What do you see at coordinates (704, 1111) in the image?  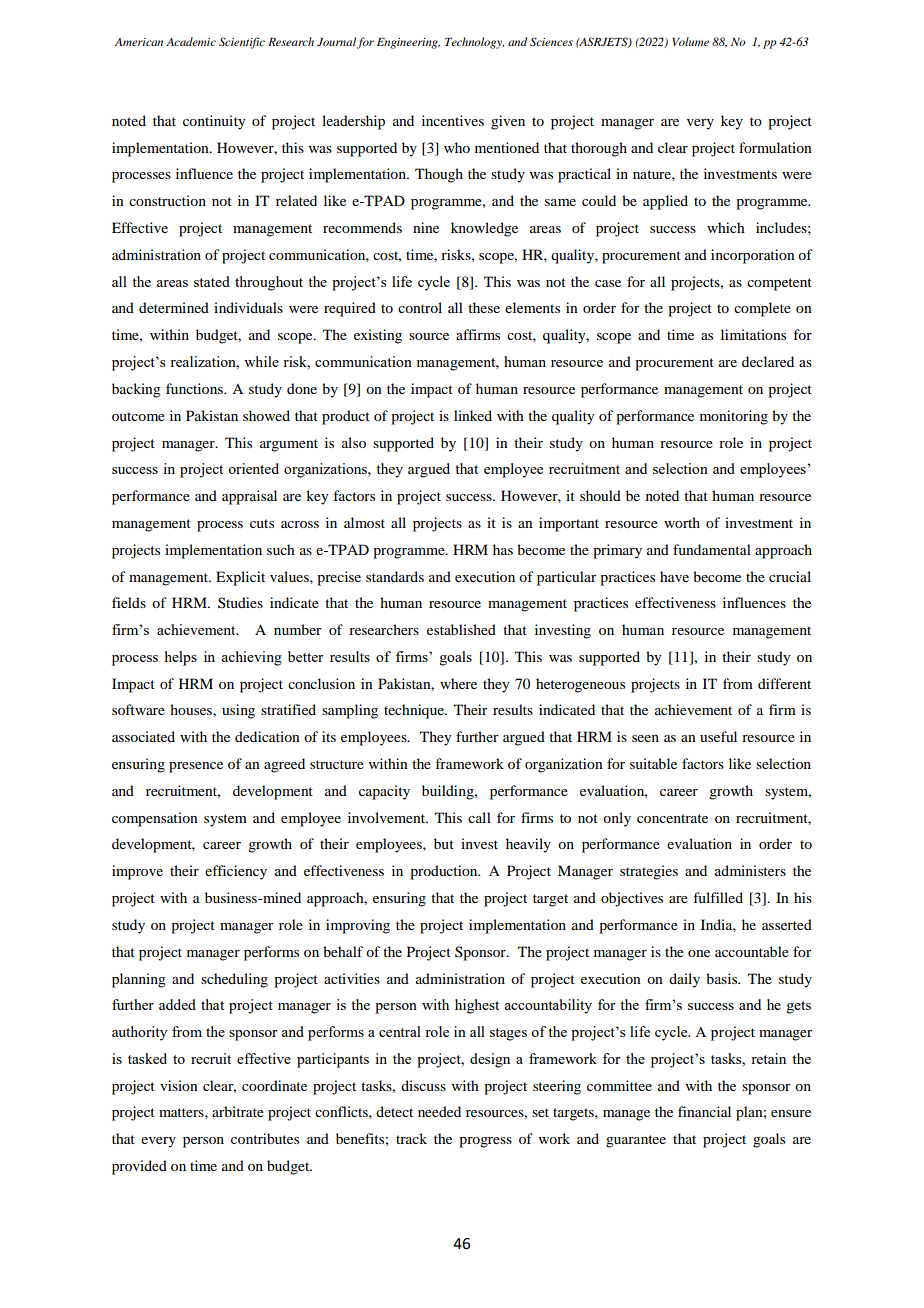 I see `financial` at bounding box center [704, 1111].
